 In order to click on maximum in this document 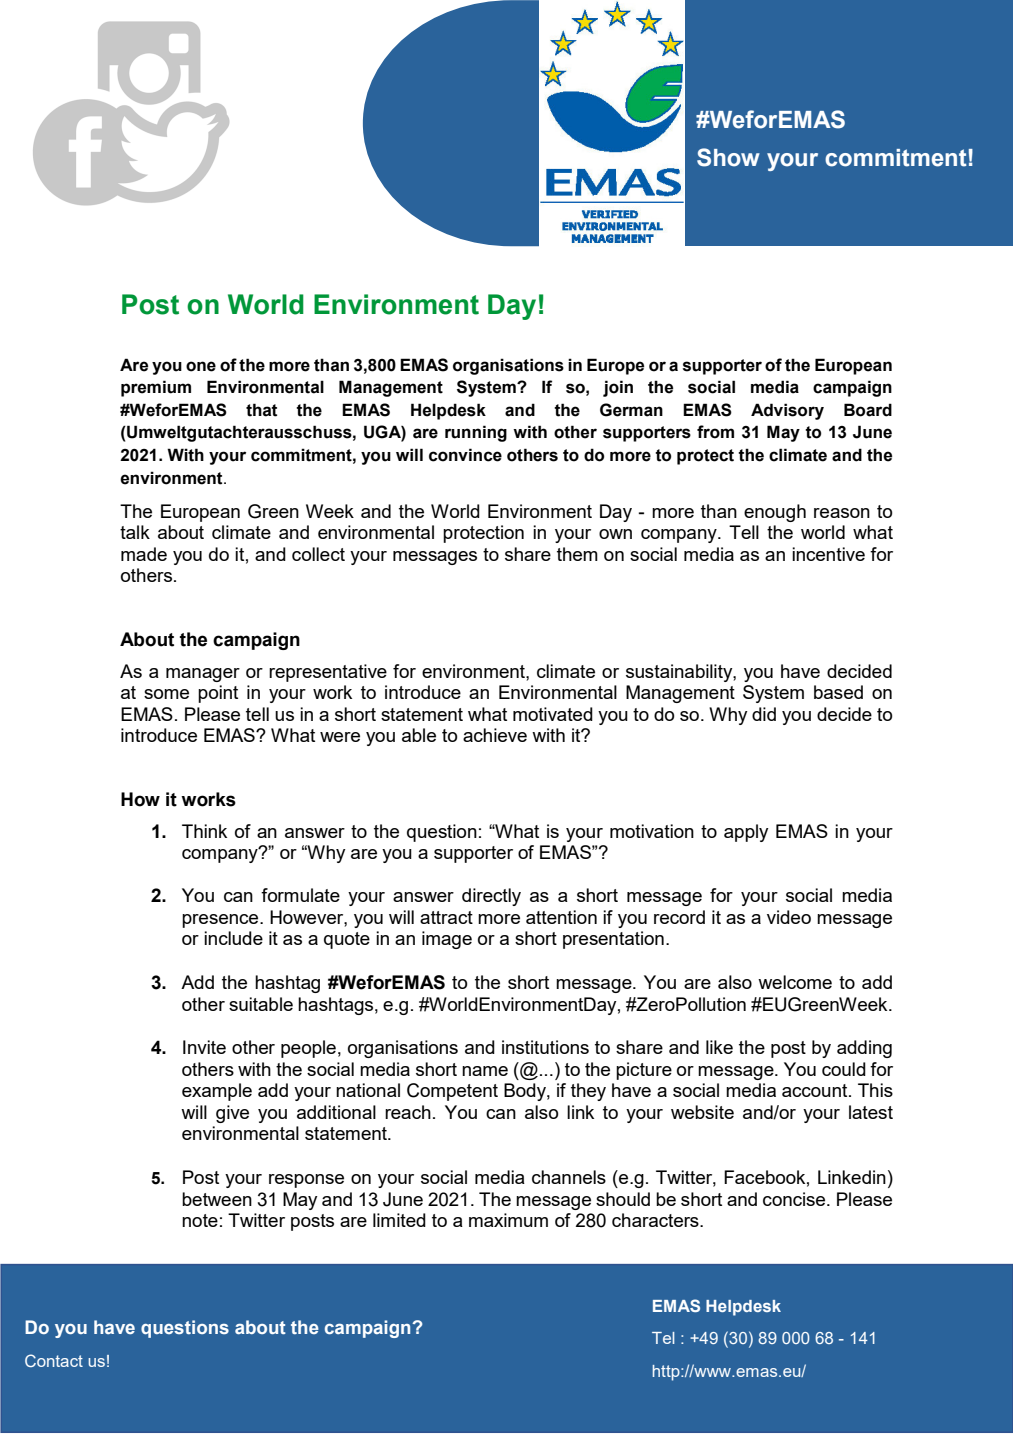, I will do `click(508, 1220)`.
